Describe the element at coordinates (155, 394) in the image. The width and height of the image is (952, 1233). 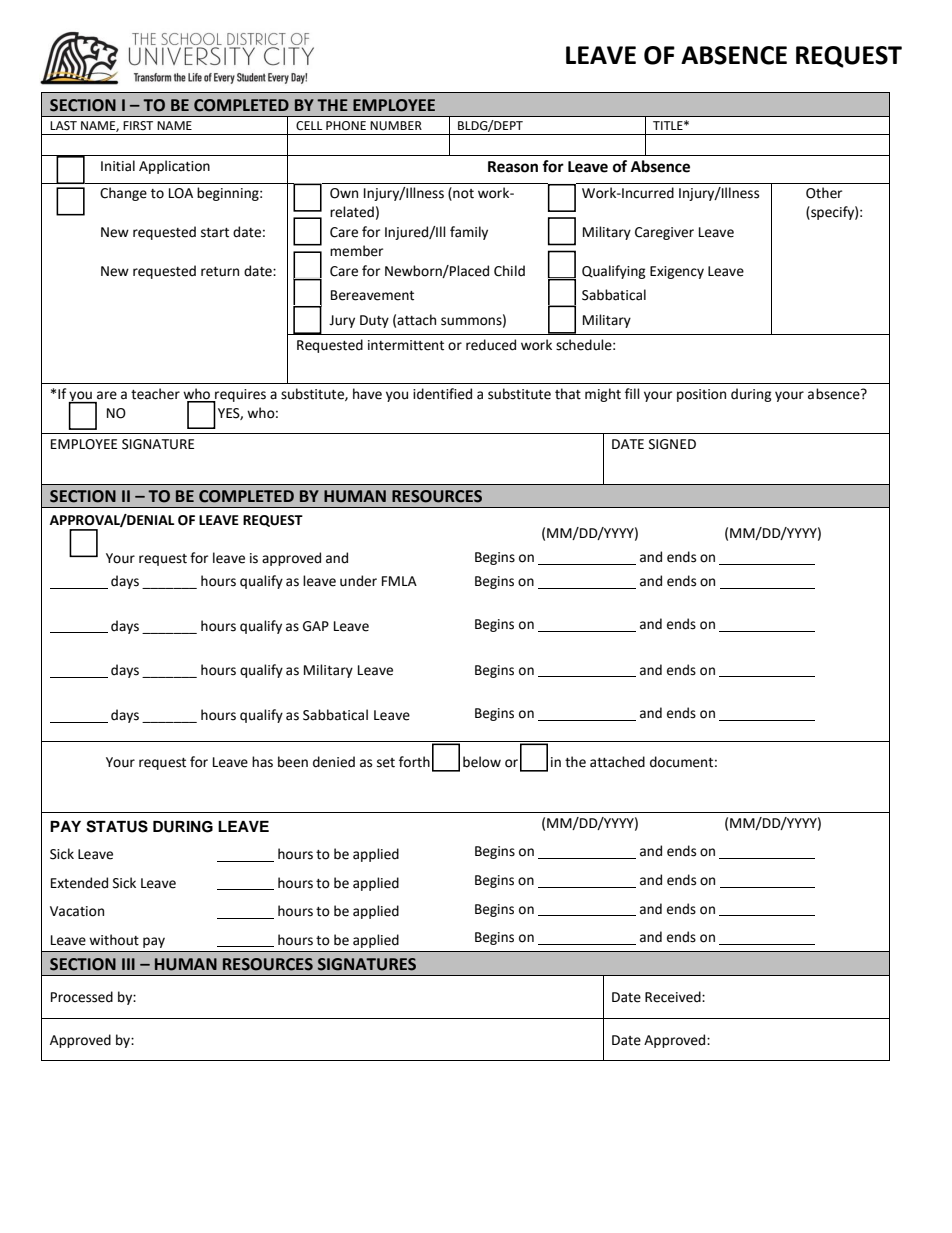
I see `teacher` at that location.
